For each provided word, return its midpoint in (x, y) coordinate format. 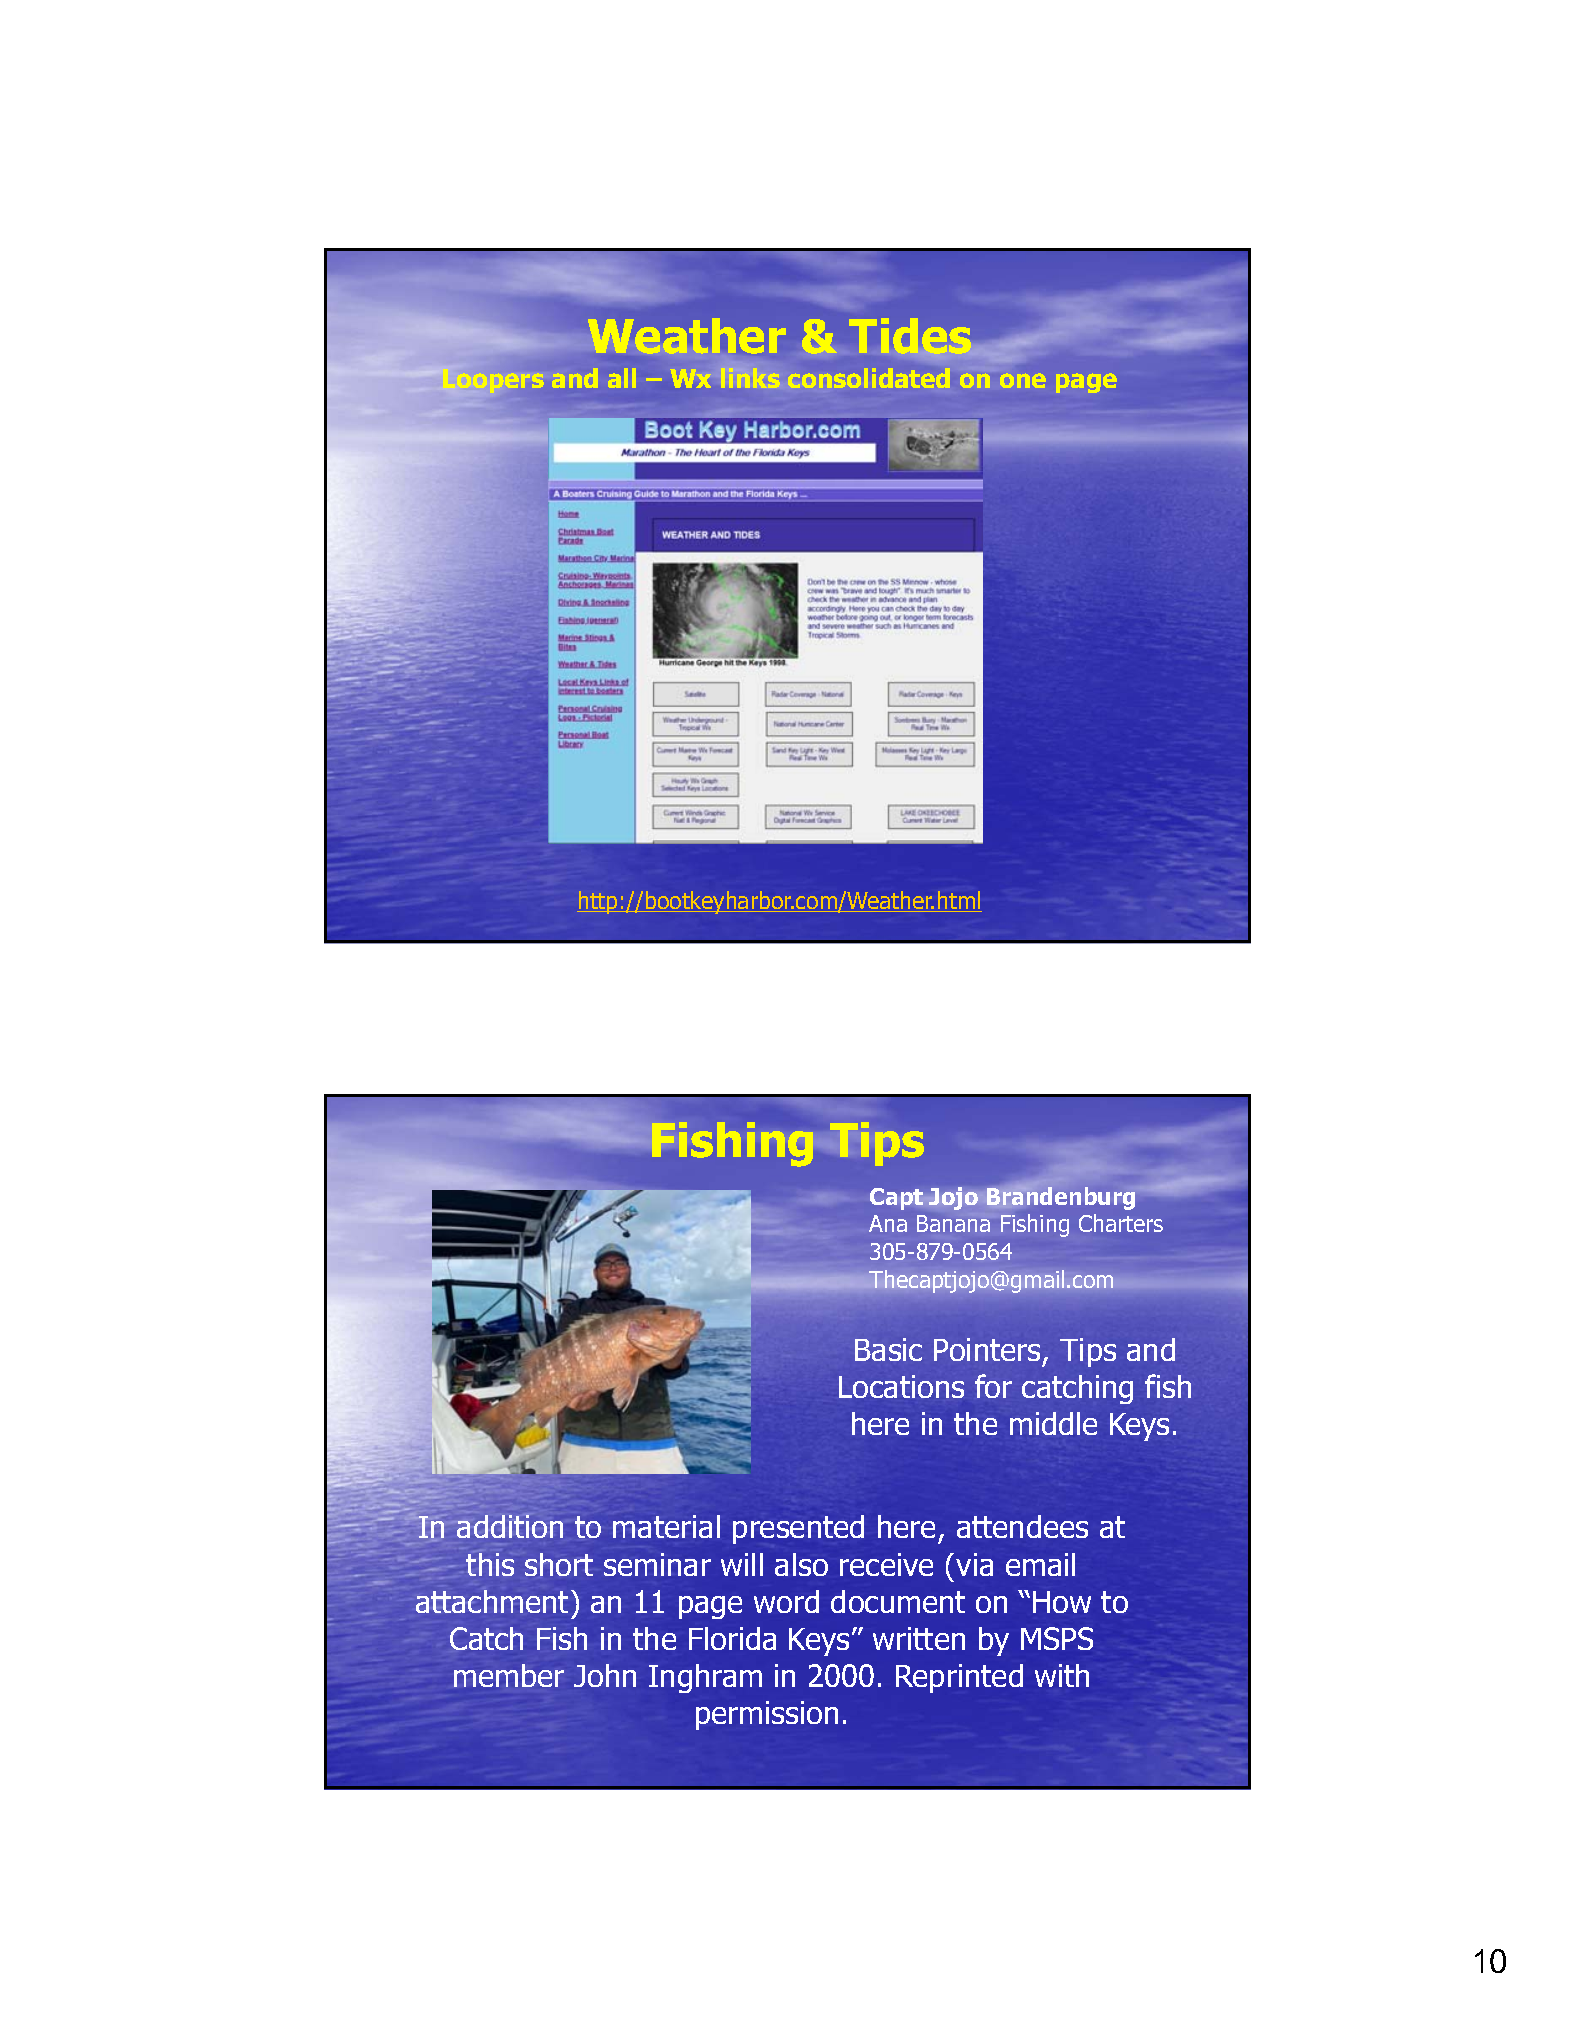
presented (798, 1529)
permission (767, 1715)
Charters (1121, 1223)
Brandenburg (1061, 1198)
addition (510, 1526)
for (993, 1386)
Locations (901, 1386)
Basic (888, 1349)
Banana (953, 1223)
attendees (1022, 1526)
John (605, 1675)
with (1062, 1675)
